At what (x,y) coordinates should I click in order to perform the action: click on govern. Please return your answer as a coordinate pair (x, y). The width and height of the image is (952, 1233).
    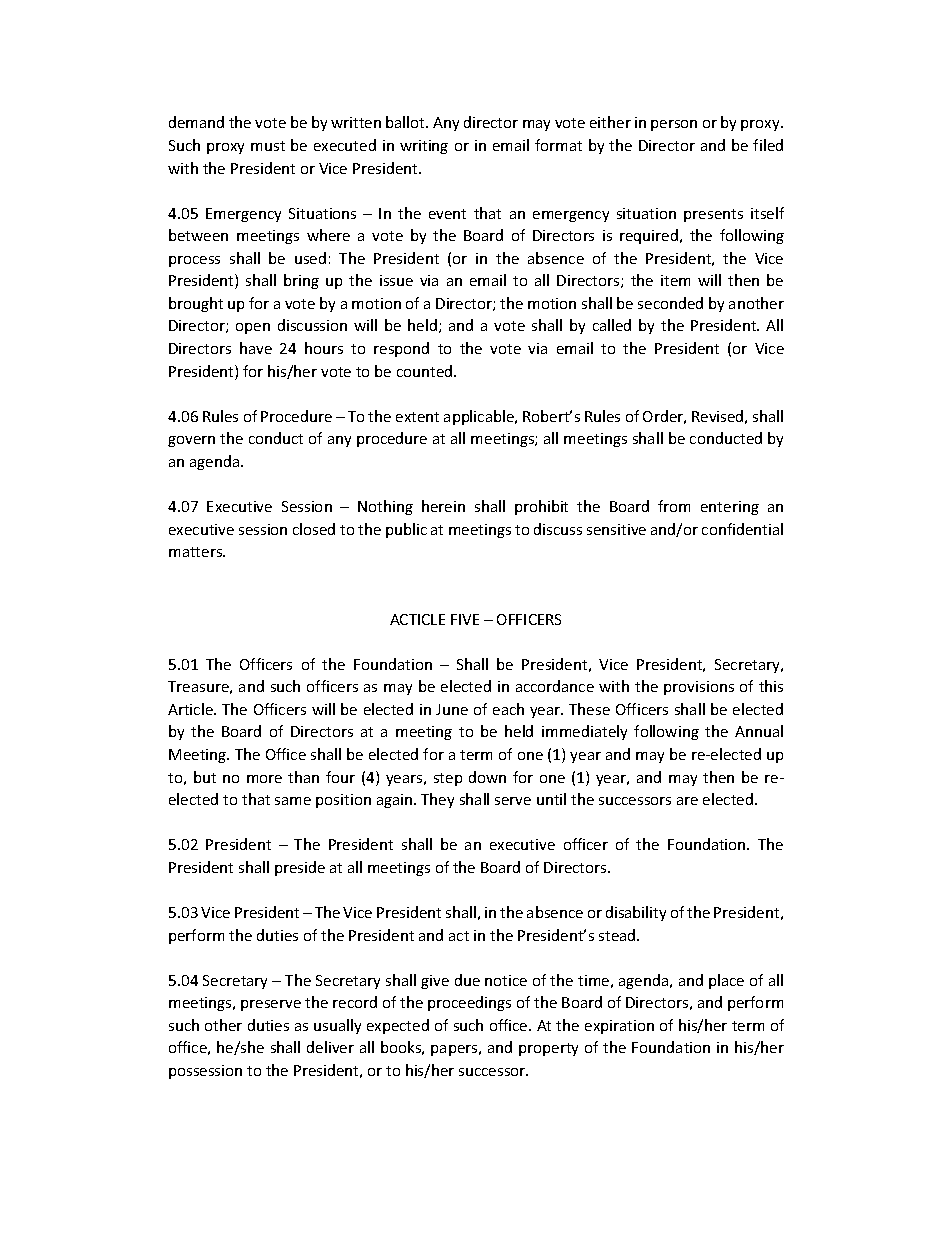
    Looking at the image, I should click on (191, 441).
